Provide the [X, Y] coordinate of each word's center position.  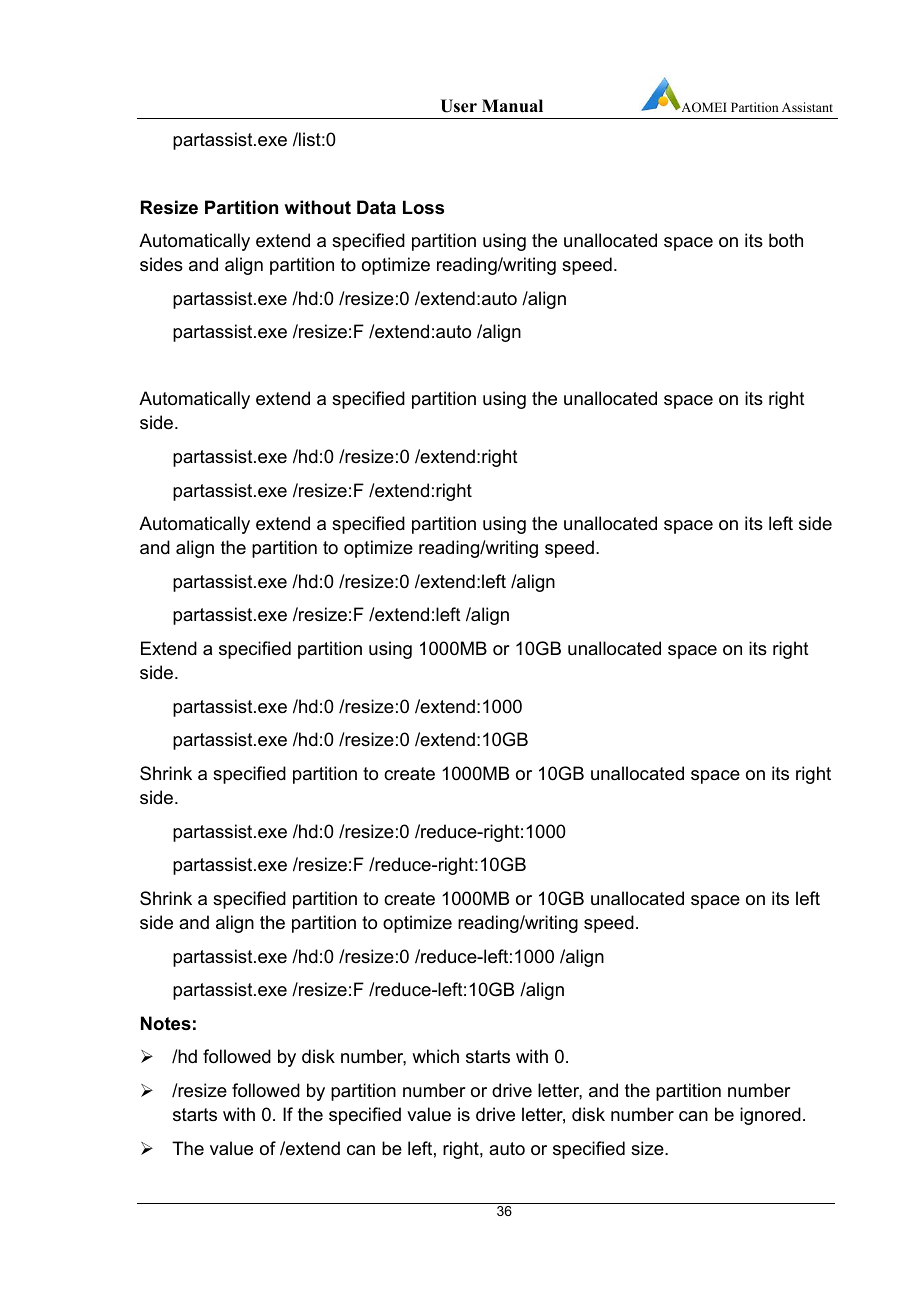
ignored [770, 1116]
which [435, 1056]
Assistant [807, 107]
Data [376, 207]
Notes [166, 1023]
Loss [423, 207]
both [786, 240]
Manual [512, 106]
